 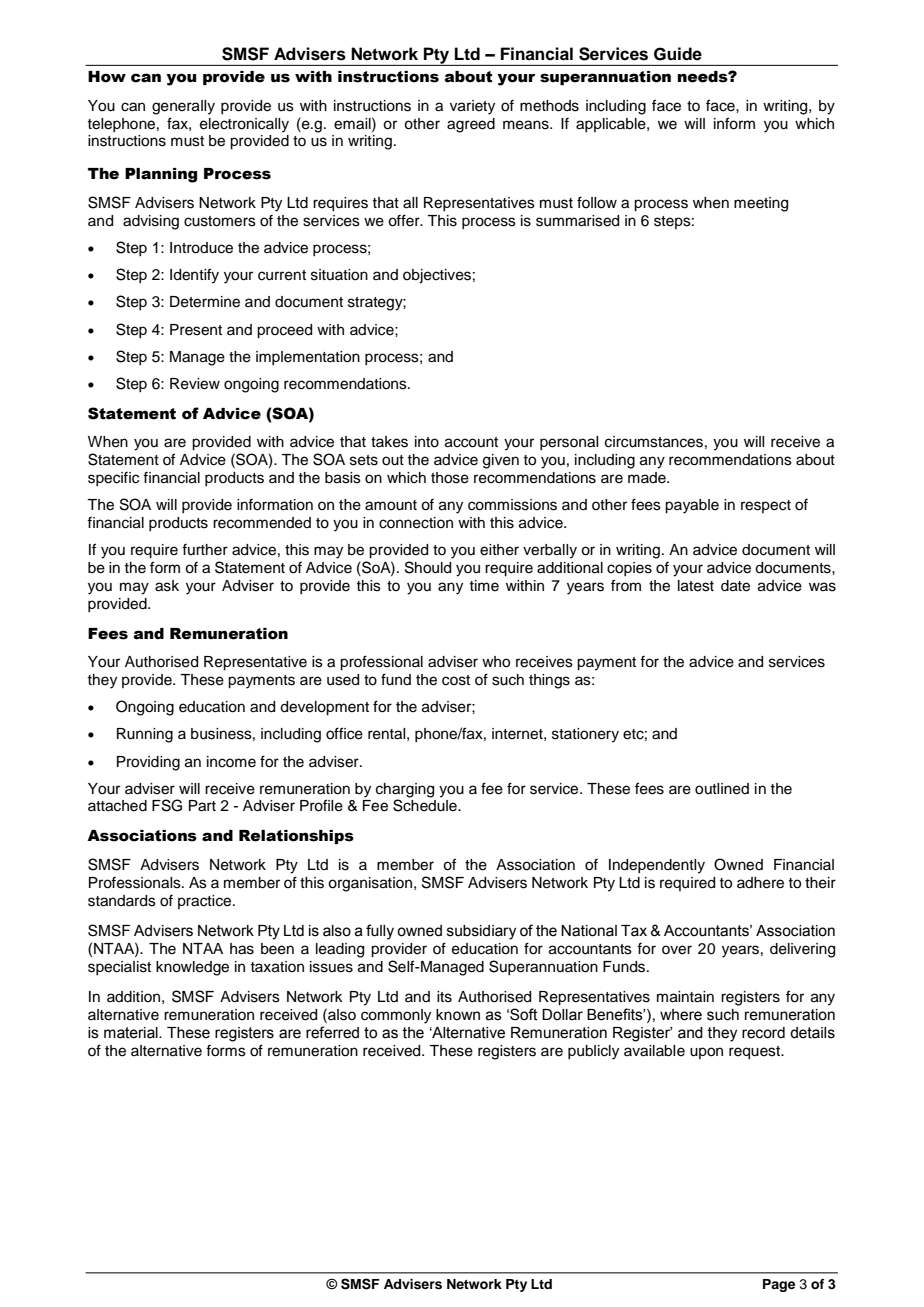 What do you see at coordinates (678, 54) in the document?
I see `Guide` at bounding box center [678, 54].
